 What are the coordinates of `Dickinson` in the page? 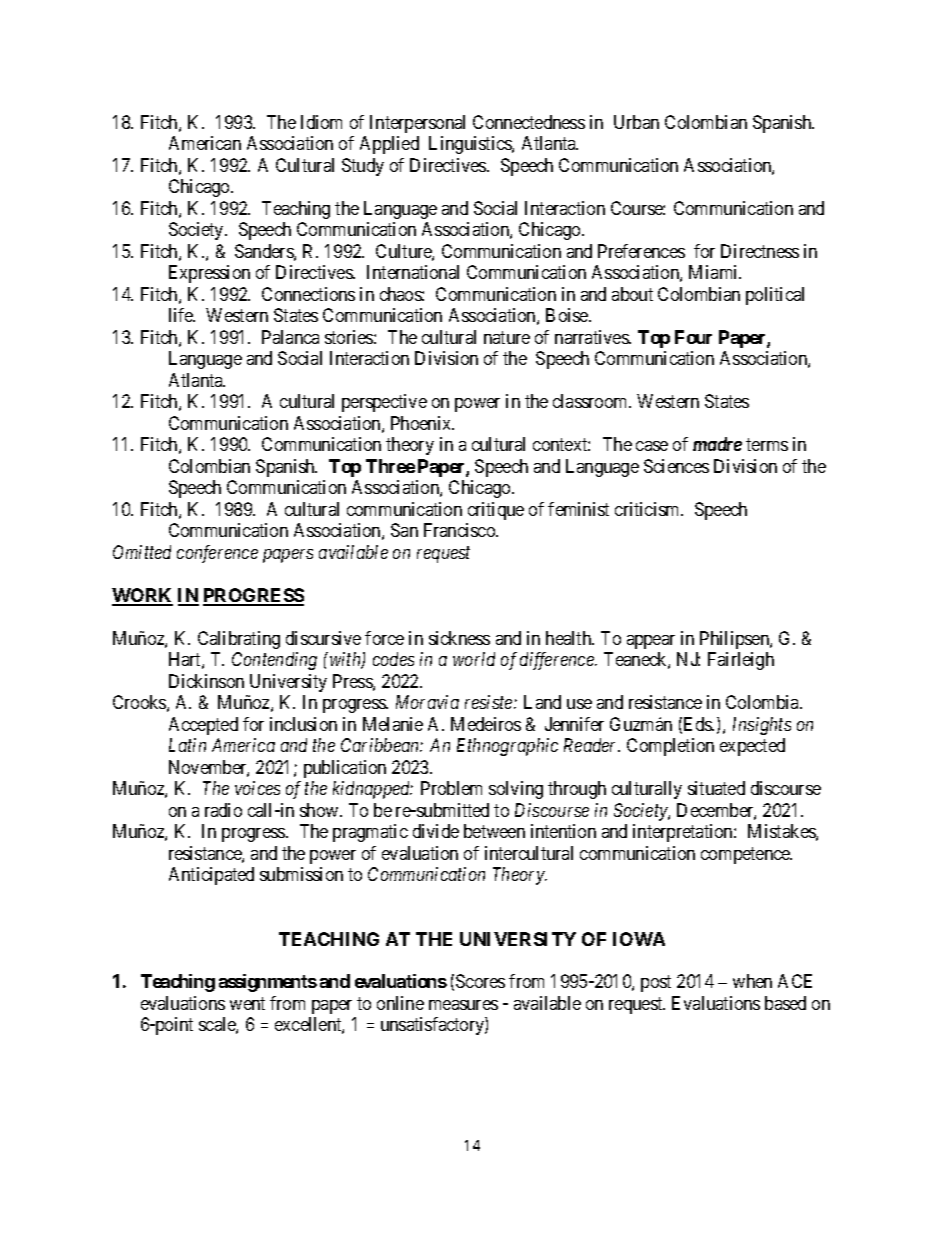 It's located at (206, 681).
